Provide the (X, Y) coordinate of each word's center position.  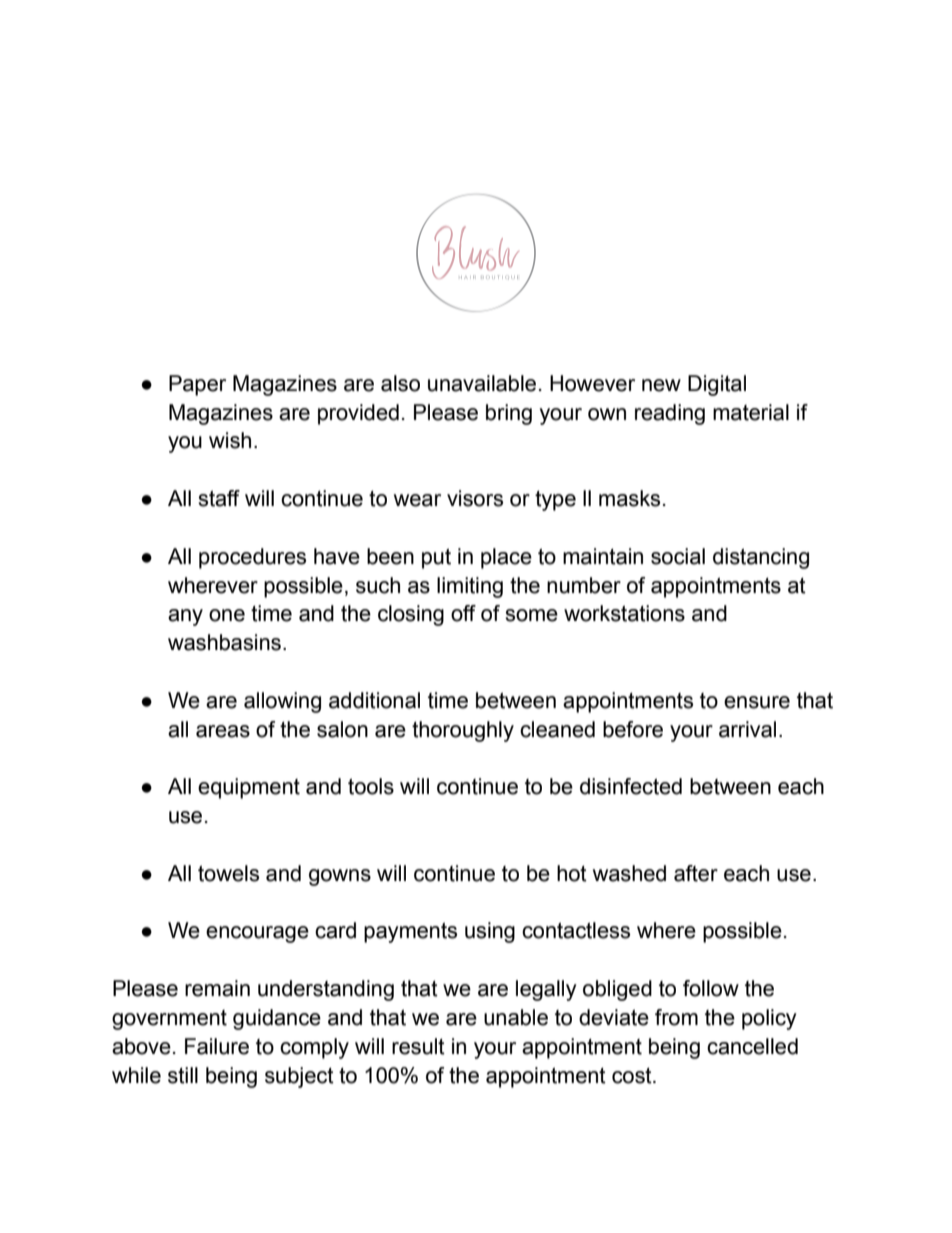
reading (670, 414)
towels (228, 873)
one (227, 615)
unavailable (482, 383)
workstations (624, 613)
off (463, 613)
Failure (217, 1046)
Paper (197, 385)
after (696, 873)
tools (371, 786)
